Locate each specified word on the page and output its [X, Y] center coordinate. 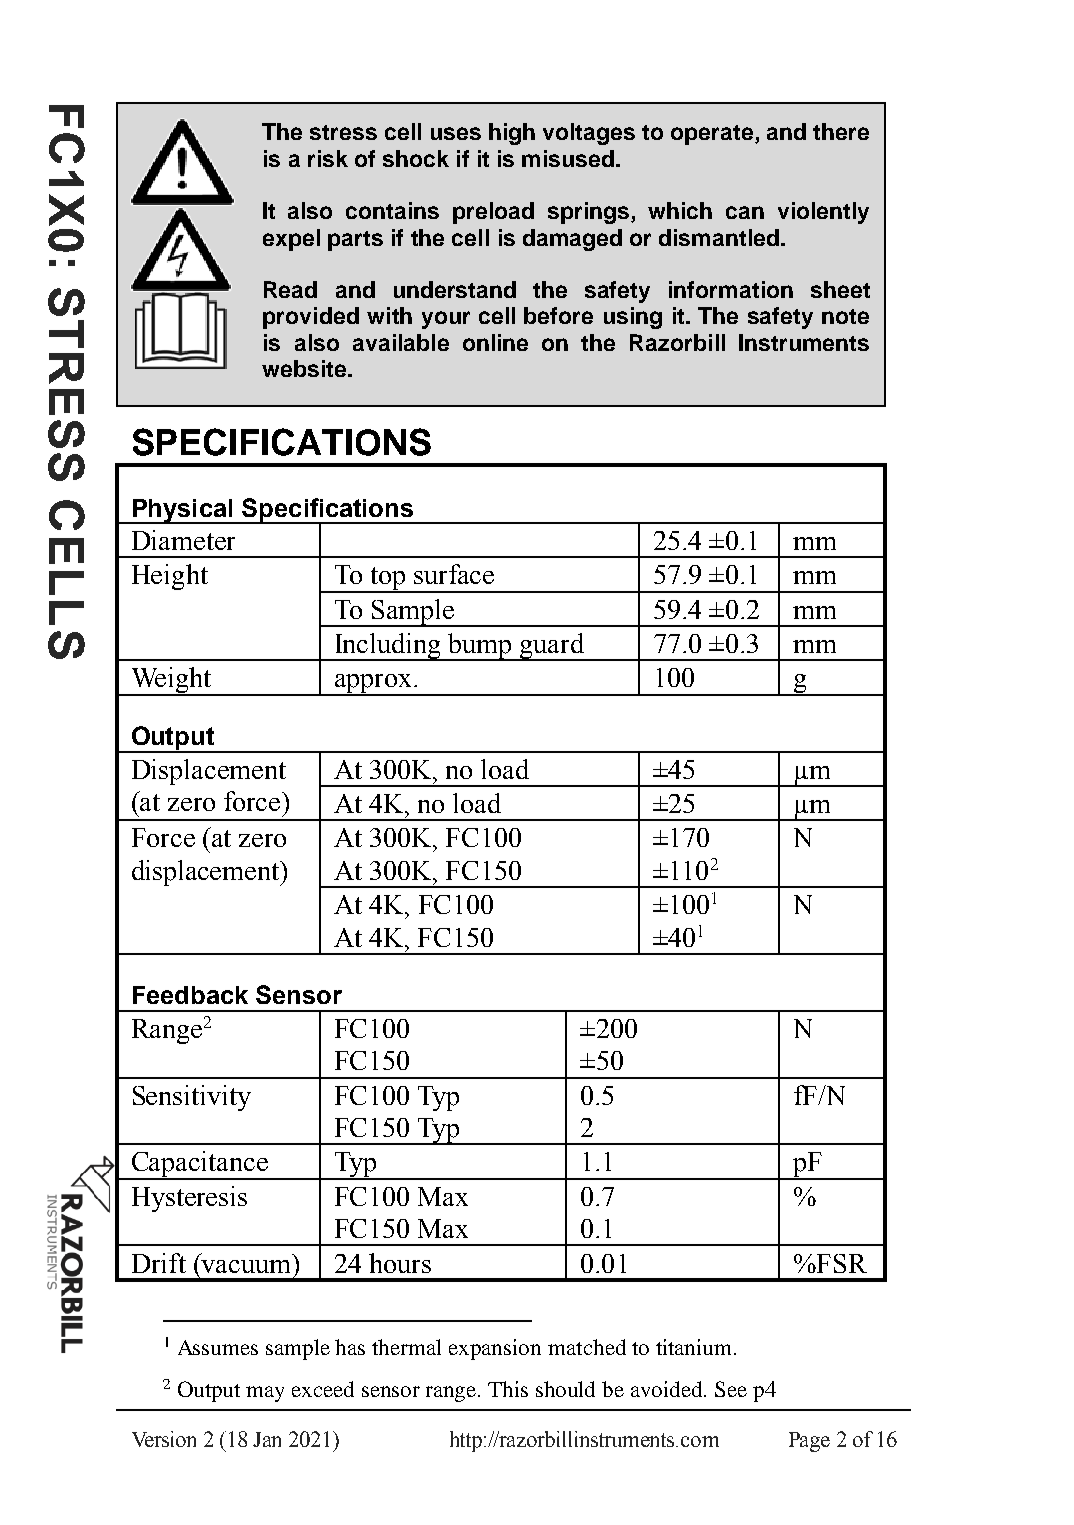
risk [328, 158]
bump [480, 647]
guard [552, 647]
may [265, 1394]
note [845, 316]
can [745, 212]
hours [400, 1263]
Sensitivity [192, 1098]
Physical [182, 511]
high [512, 134]
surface [454, 574]
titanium [695, 1347]
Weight [171, 681]
